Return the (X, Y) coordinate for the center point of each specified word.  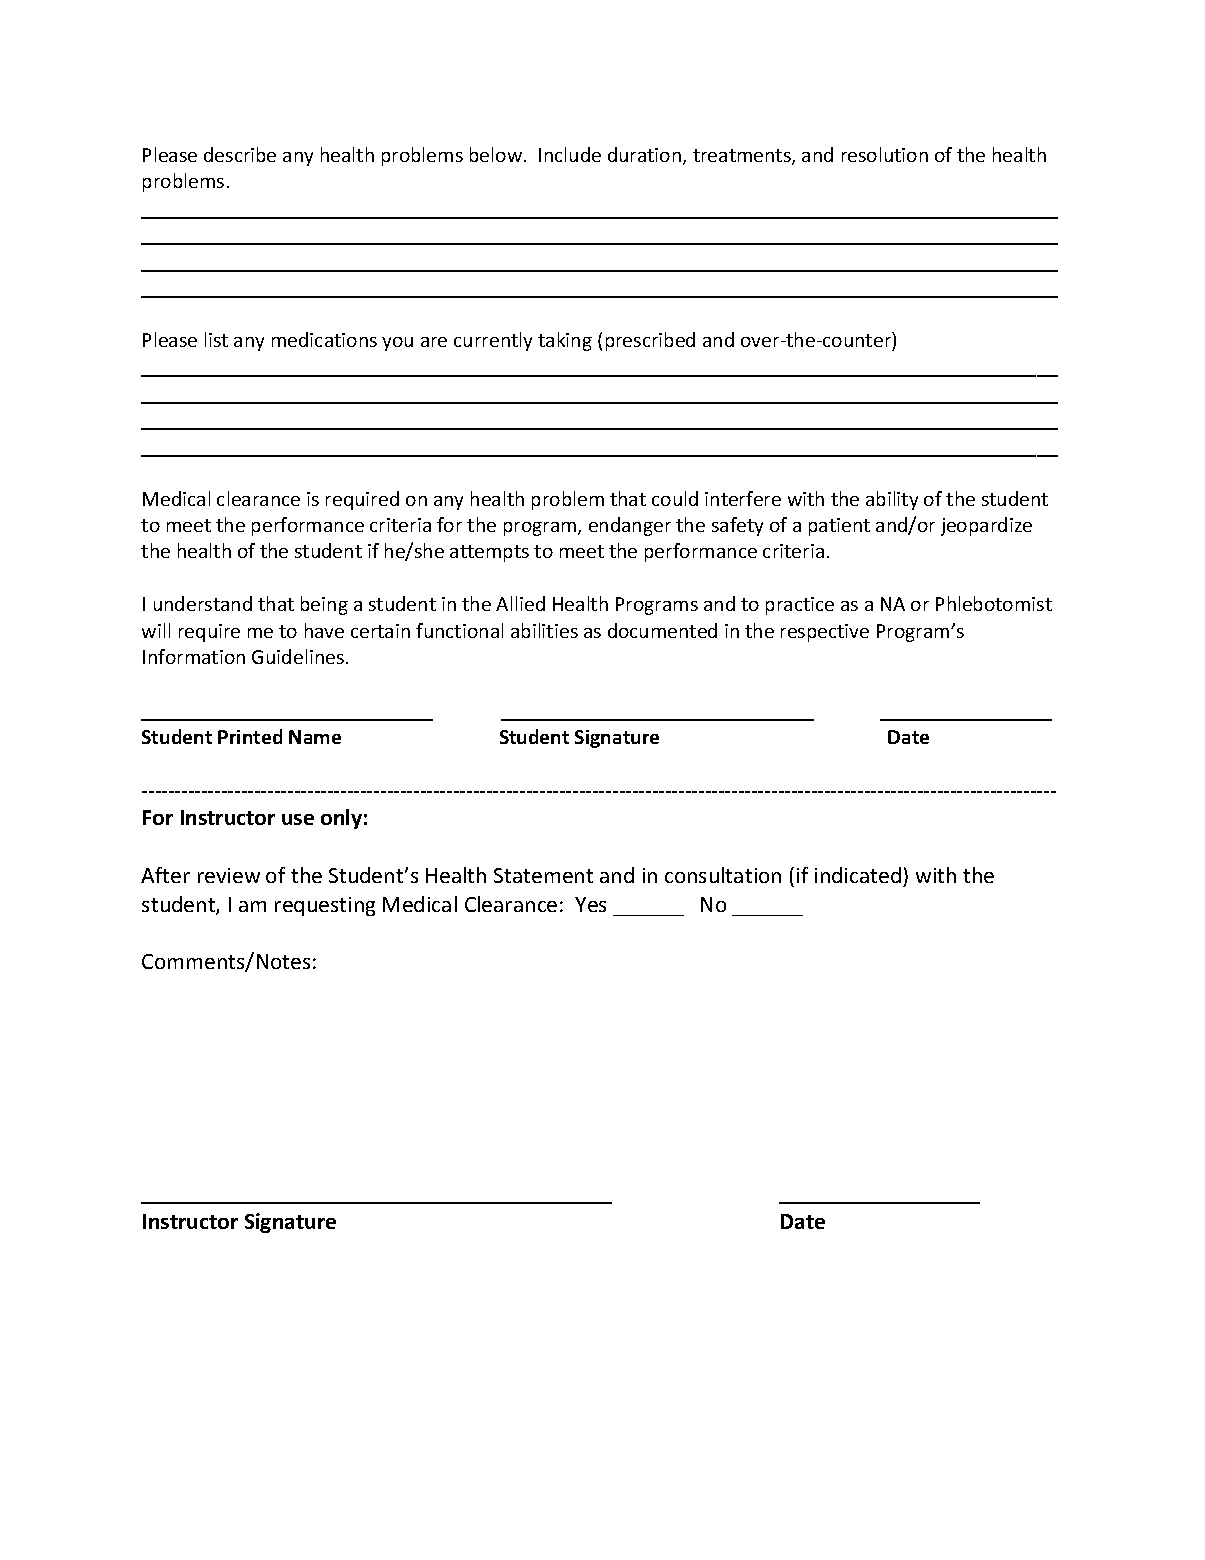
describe (240, 154)
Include (570, 154)
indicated (858, 875)
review (229, 875)
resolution (885, 154)
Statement (543, 875)
